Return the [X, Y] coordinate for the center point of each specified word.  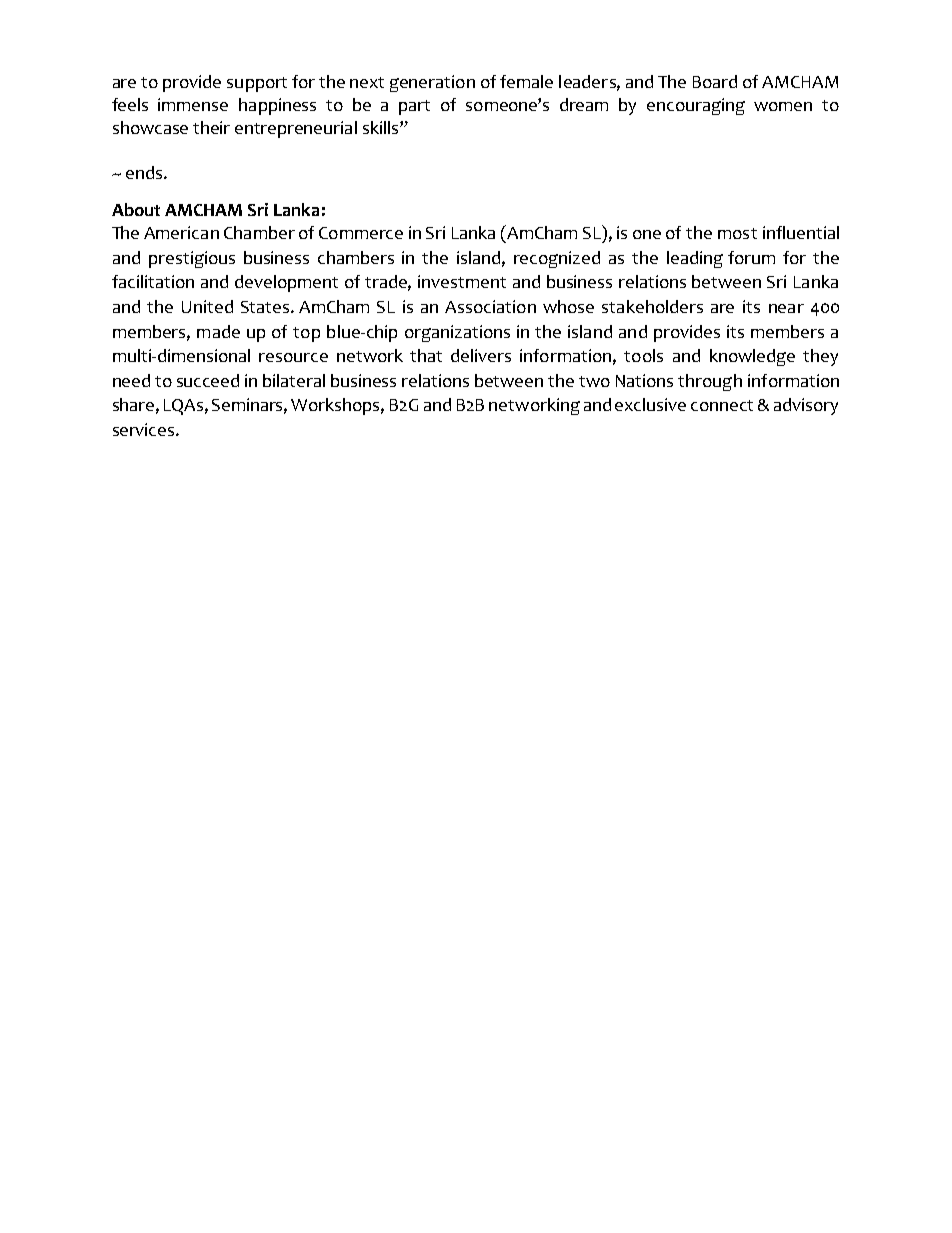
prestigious [192, 259]
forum [751, 257]
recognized [557, 259]
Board [715, 81]
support [257, 84]
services [145, 429]
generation [432, 83]
